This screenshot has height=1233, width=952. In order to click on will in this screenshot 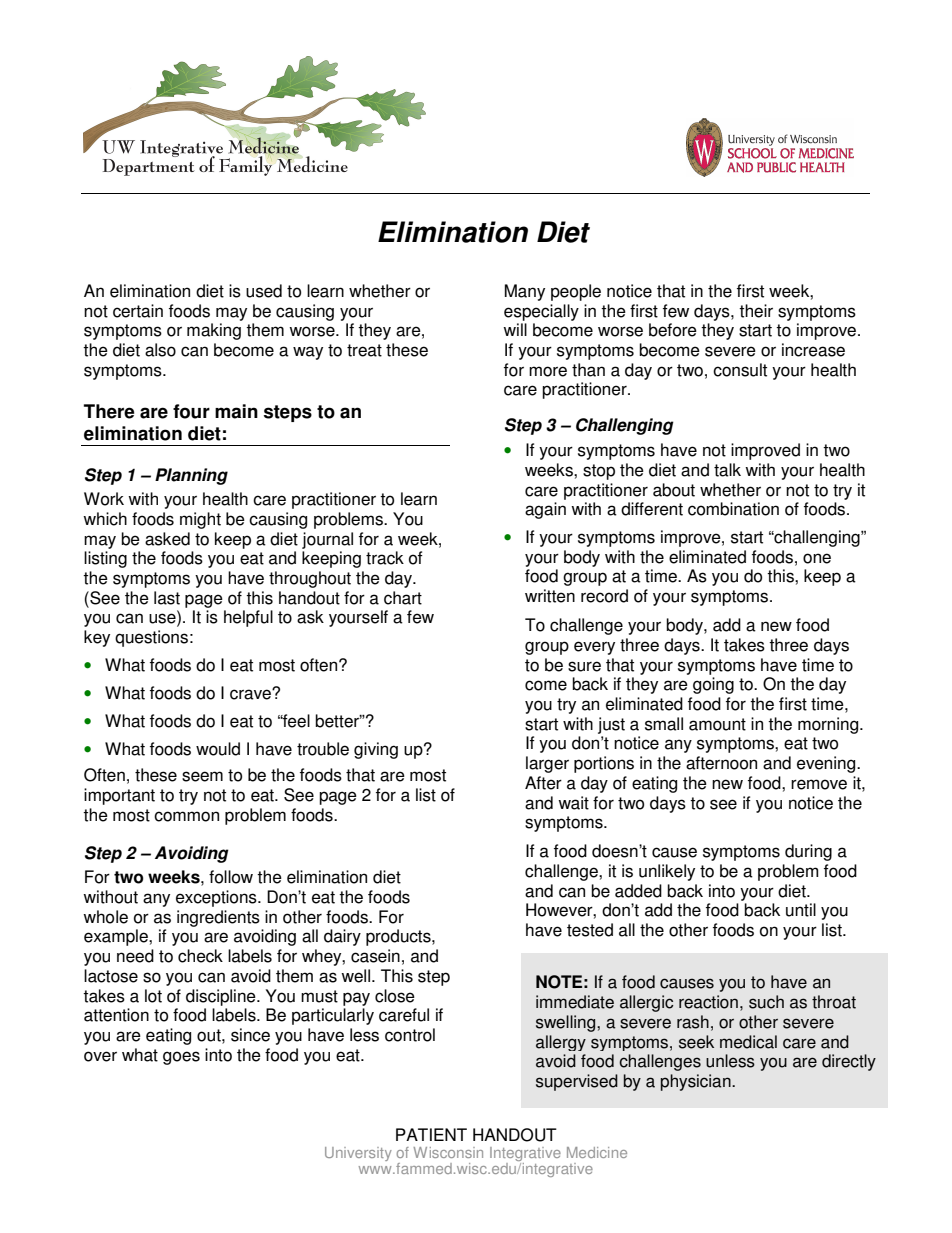, I will do `click(515, 329)`.
